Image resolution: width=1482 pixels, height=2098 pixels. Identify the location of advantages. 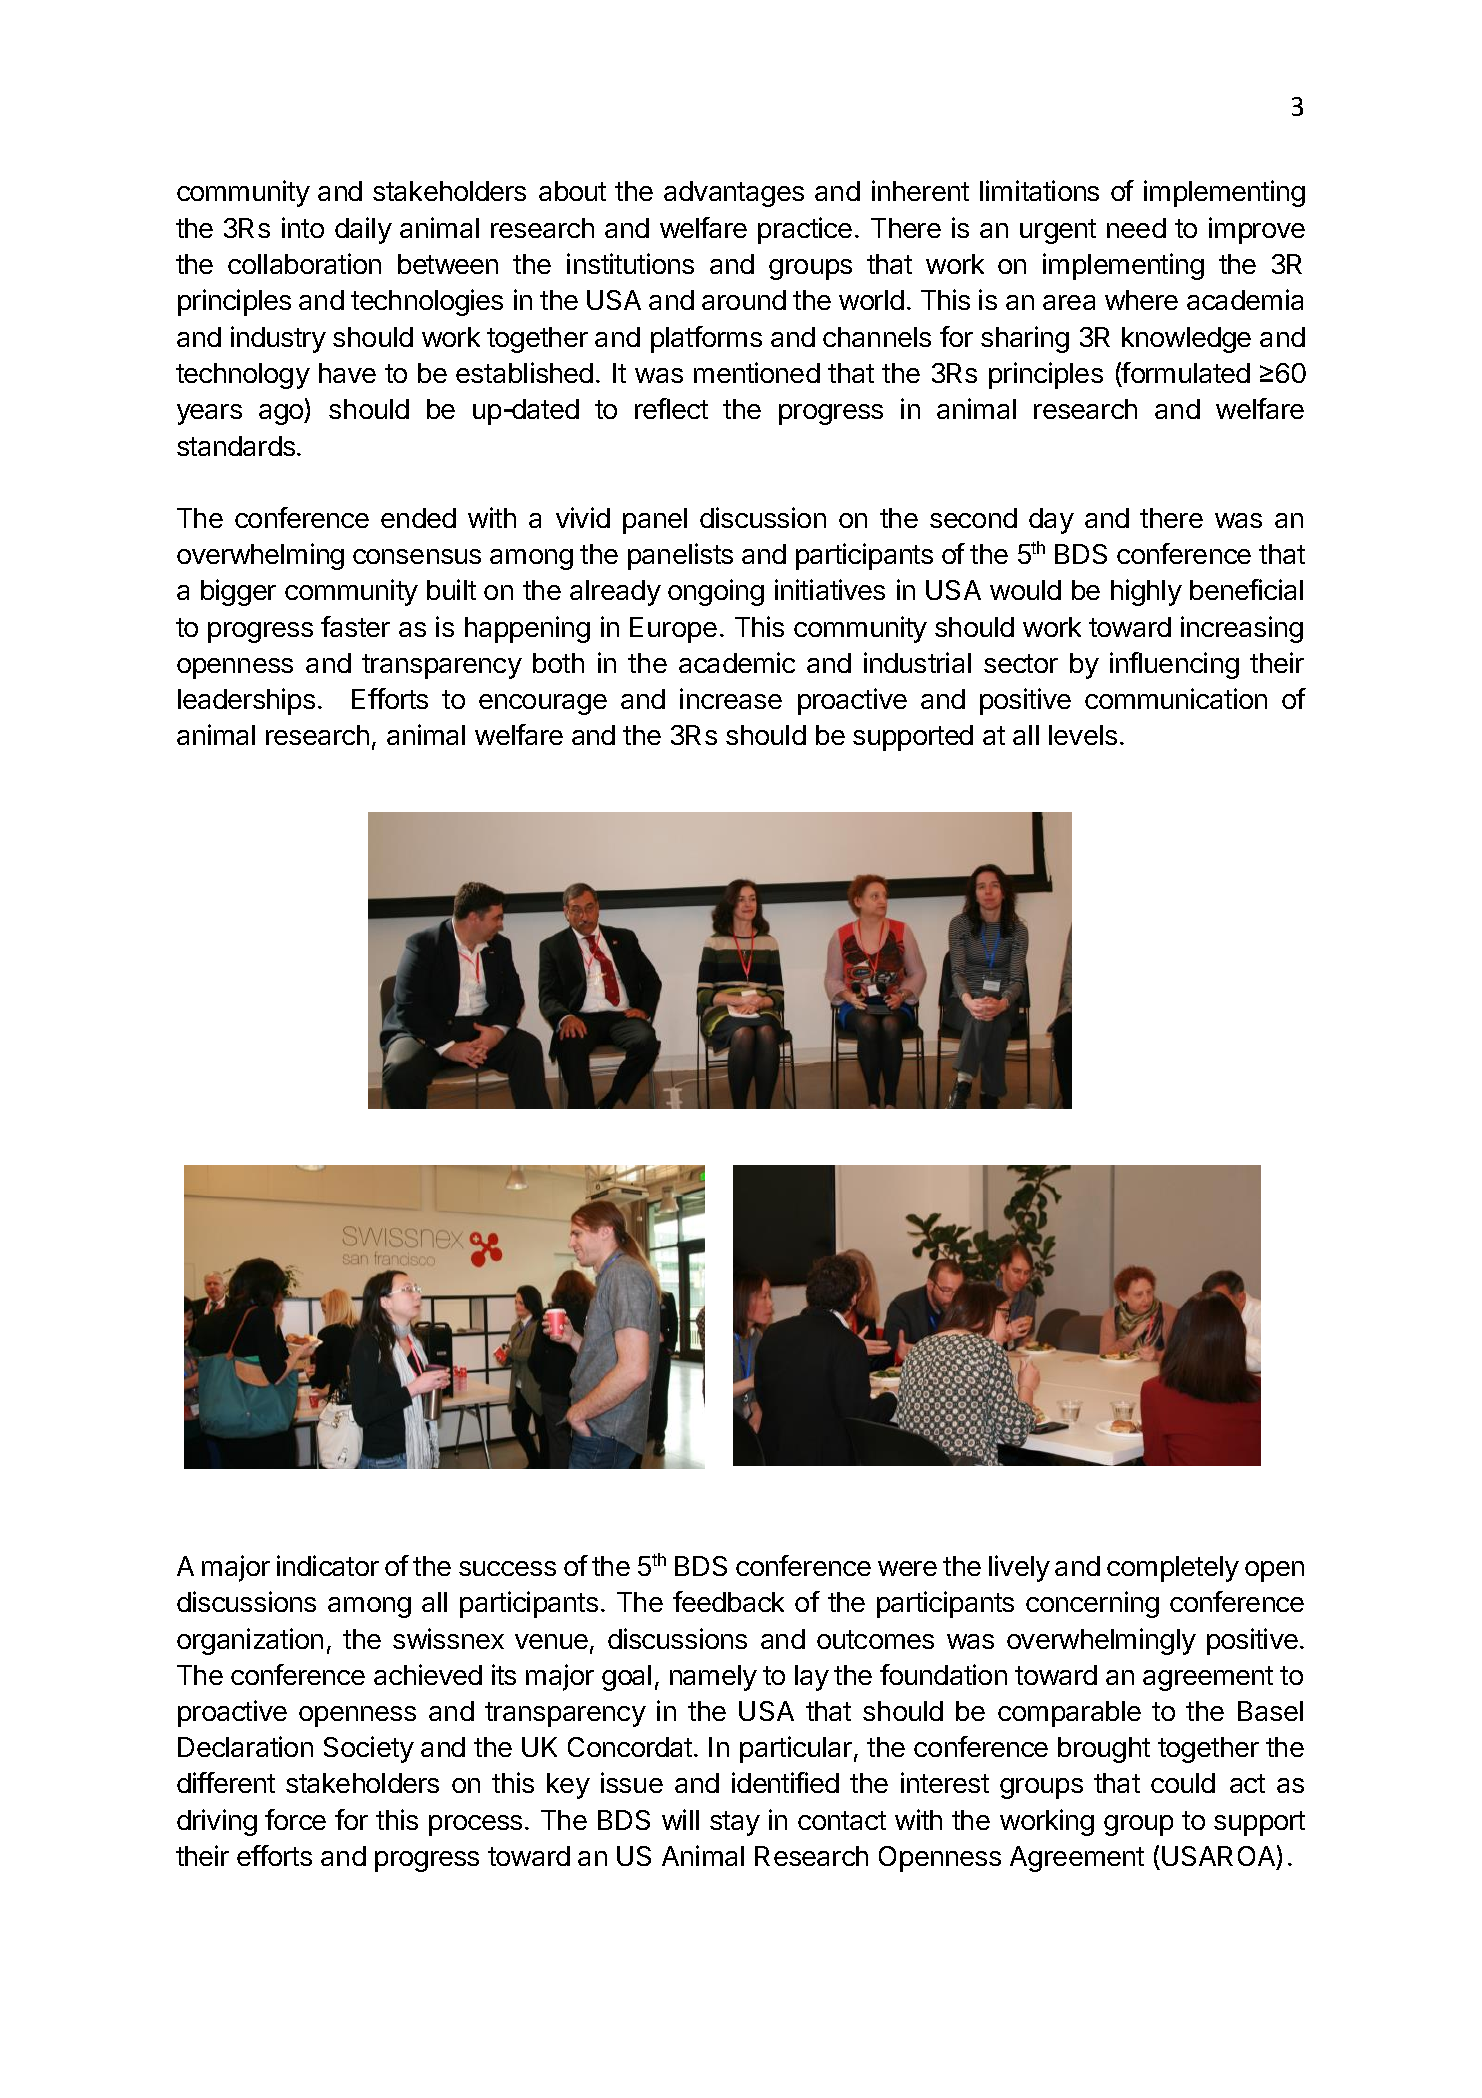
(734, 194).
